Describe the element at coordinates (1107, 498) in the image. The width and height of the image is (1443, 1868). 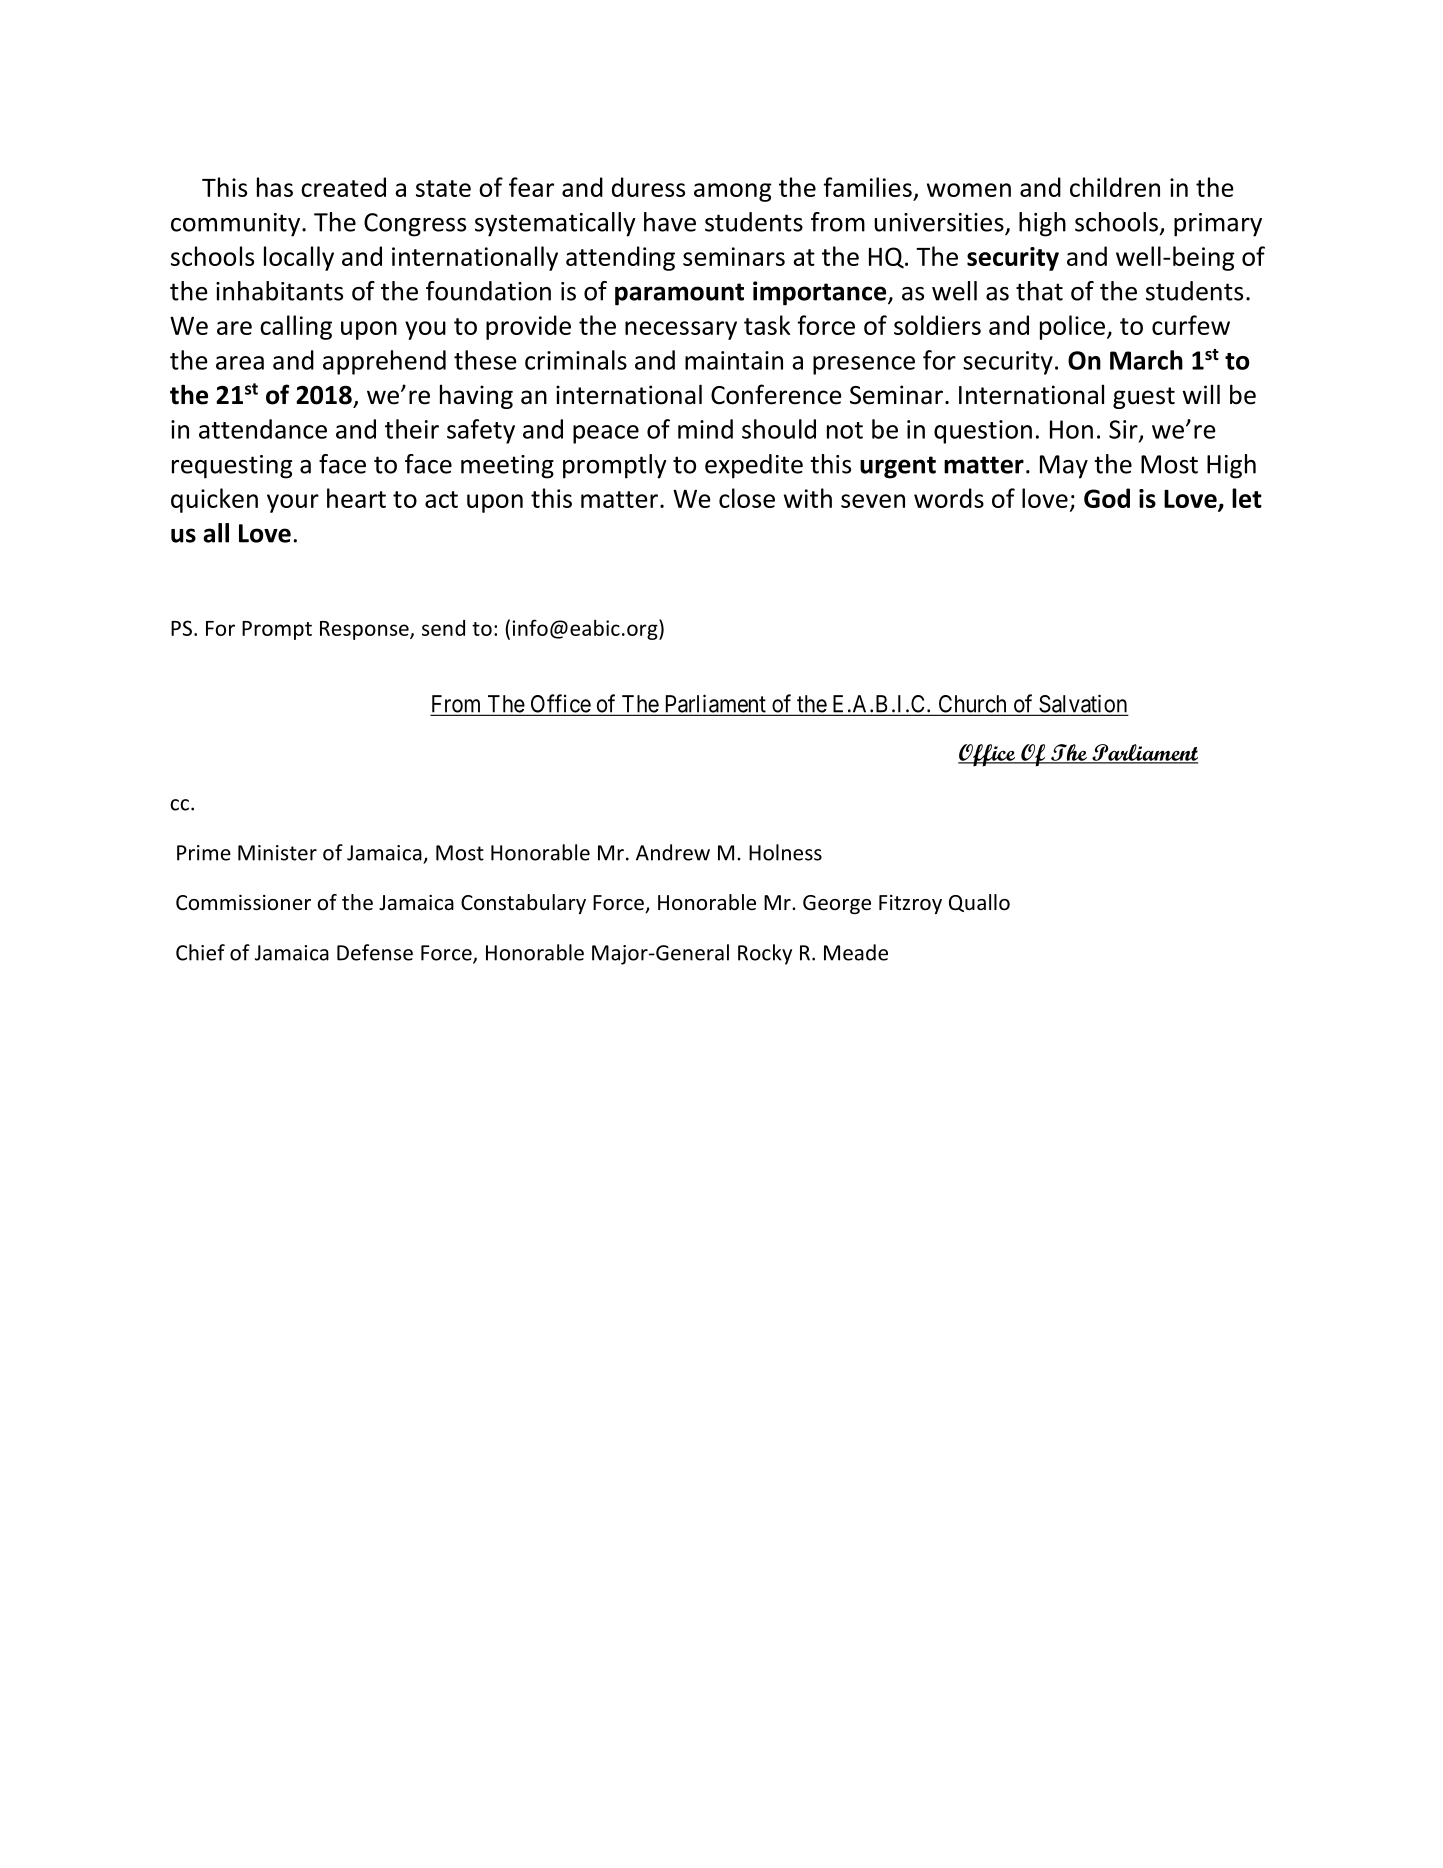
I see `God` at that location.
